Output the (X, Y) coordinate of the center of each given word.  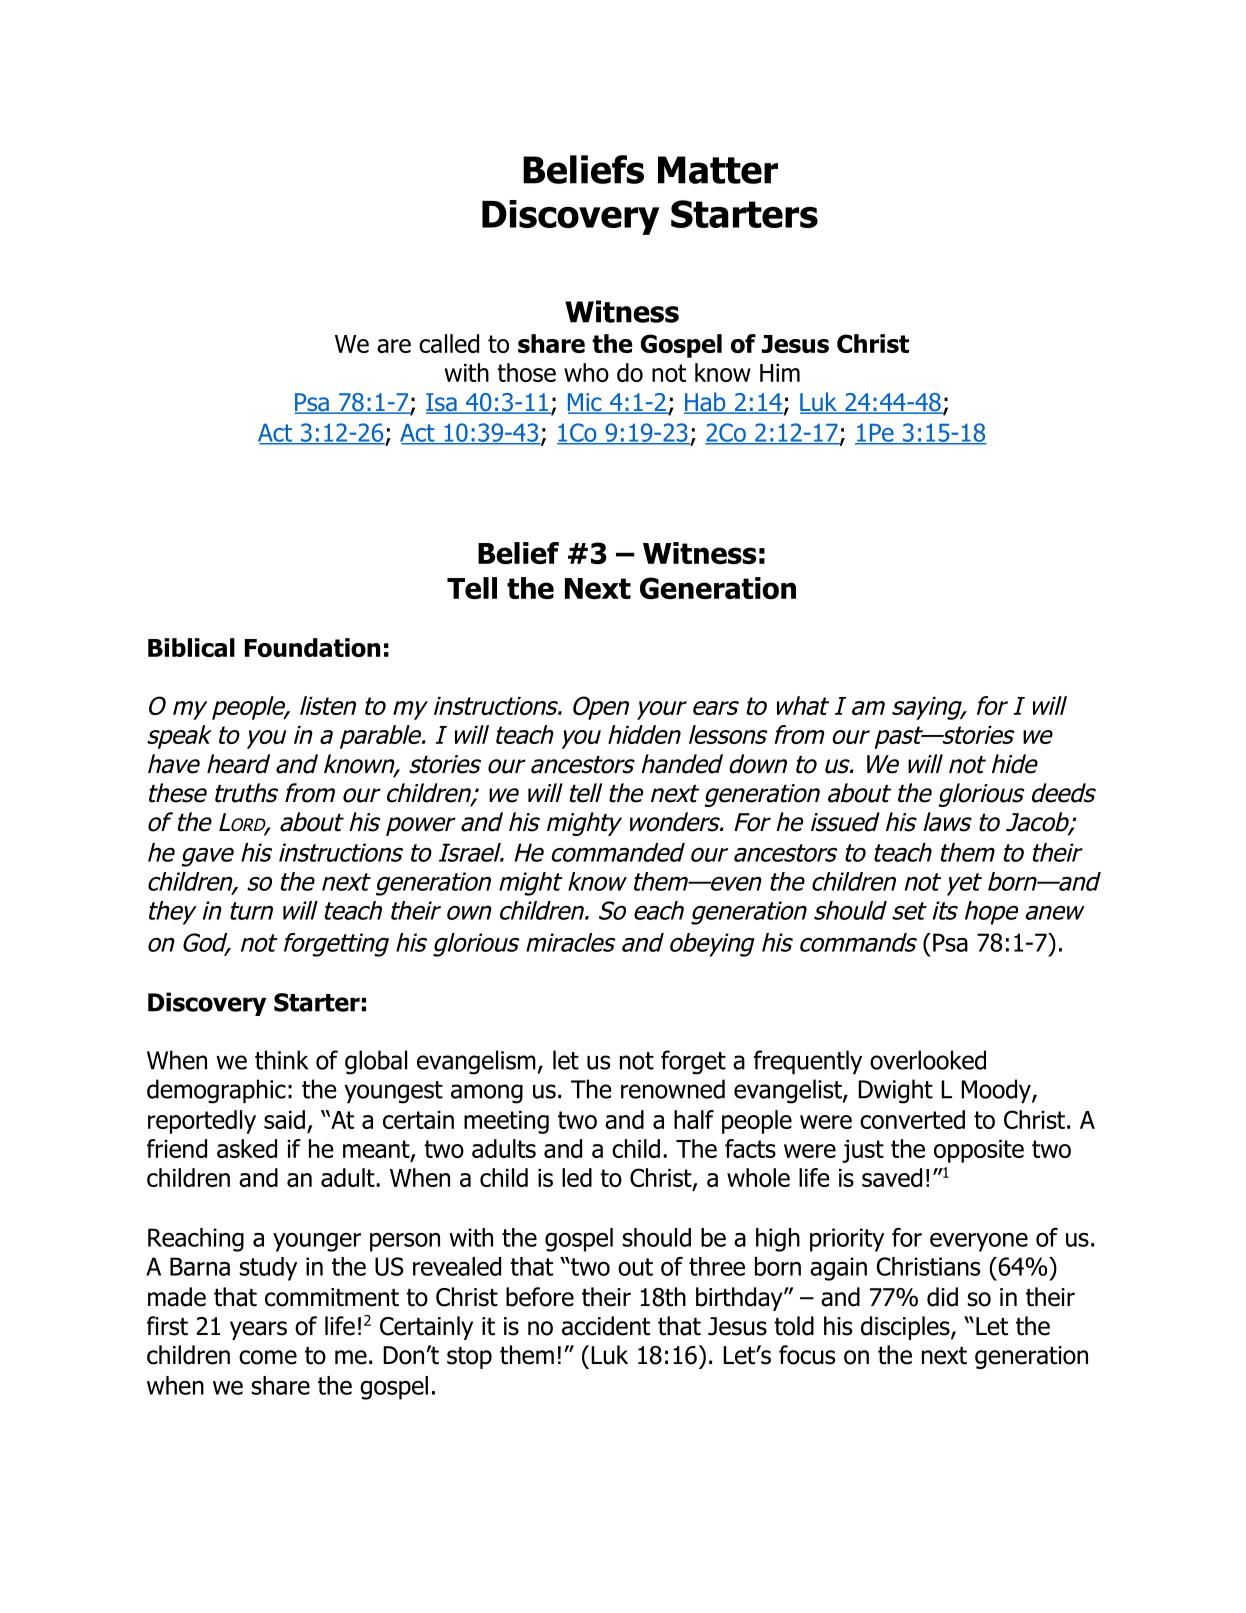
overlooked (928, 1060)
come (268, 1357)
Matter (718, 170)
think (281, 1060)
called (449, 343)
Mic (586, 403)
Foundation (312, 647)
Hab (706, 403)
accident (606, 1326)
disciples (906, 1328)
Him (780, 373)
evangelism (476, 1062)
